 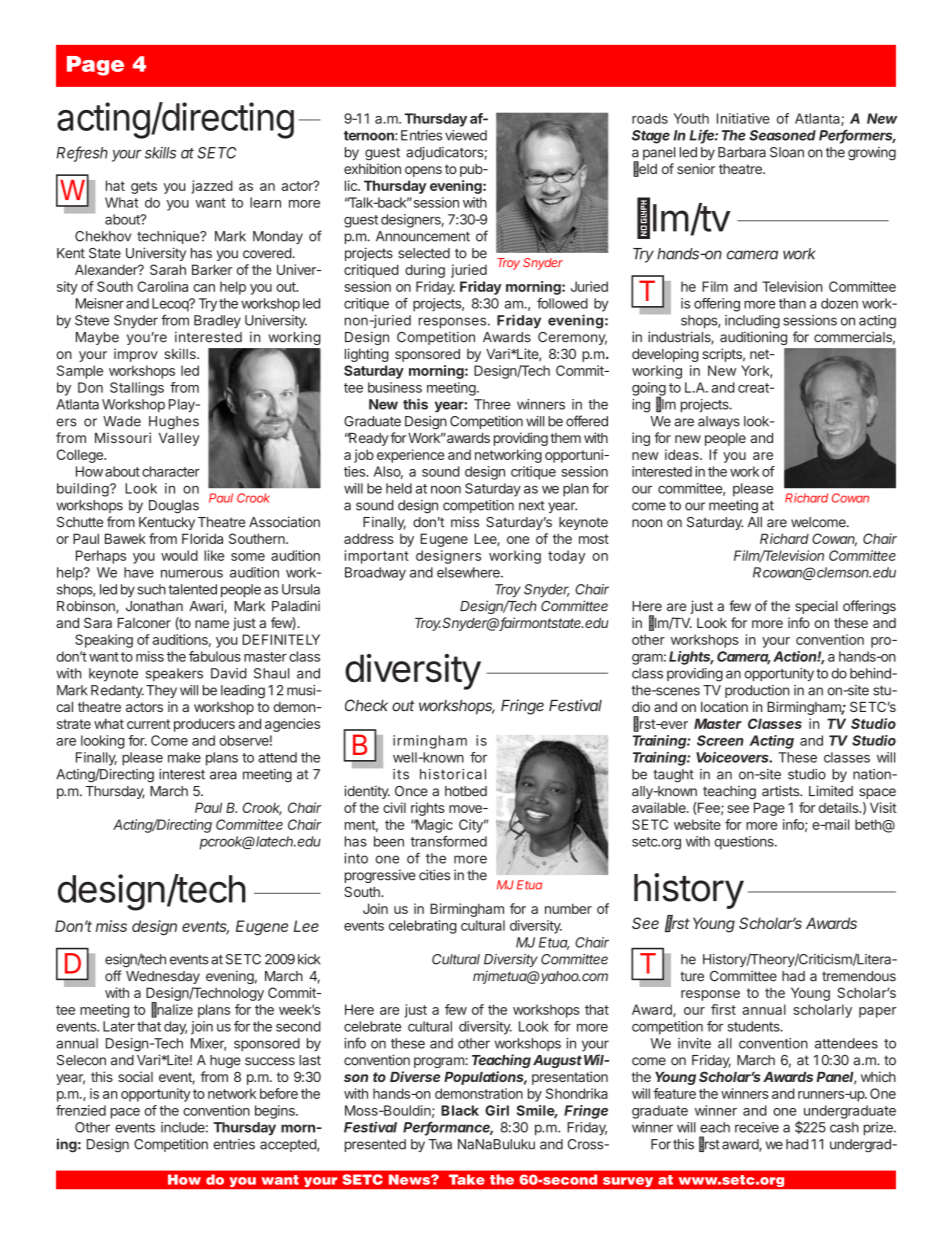 What do you see at coordinates (174, 674) in the document?
I see `speakers` at bounding box center [174, 674].
